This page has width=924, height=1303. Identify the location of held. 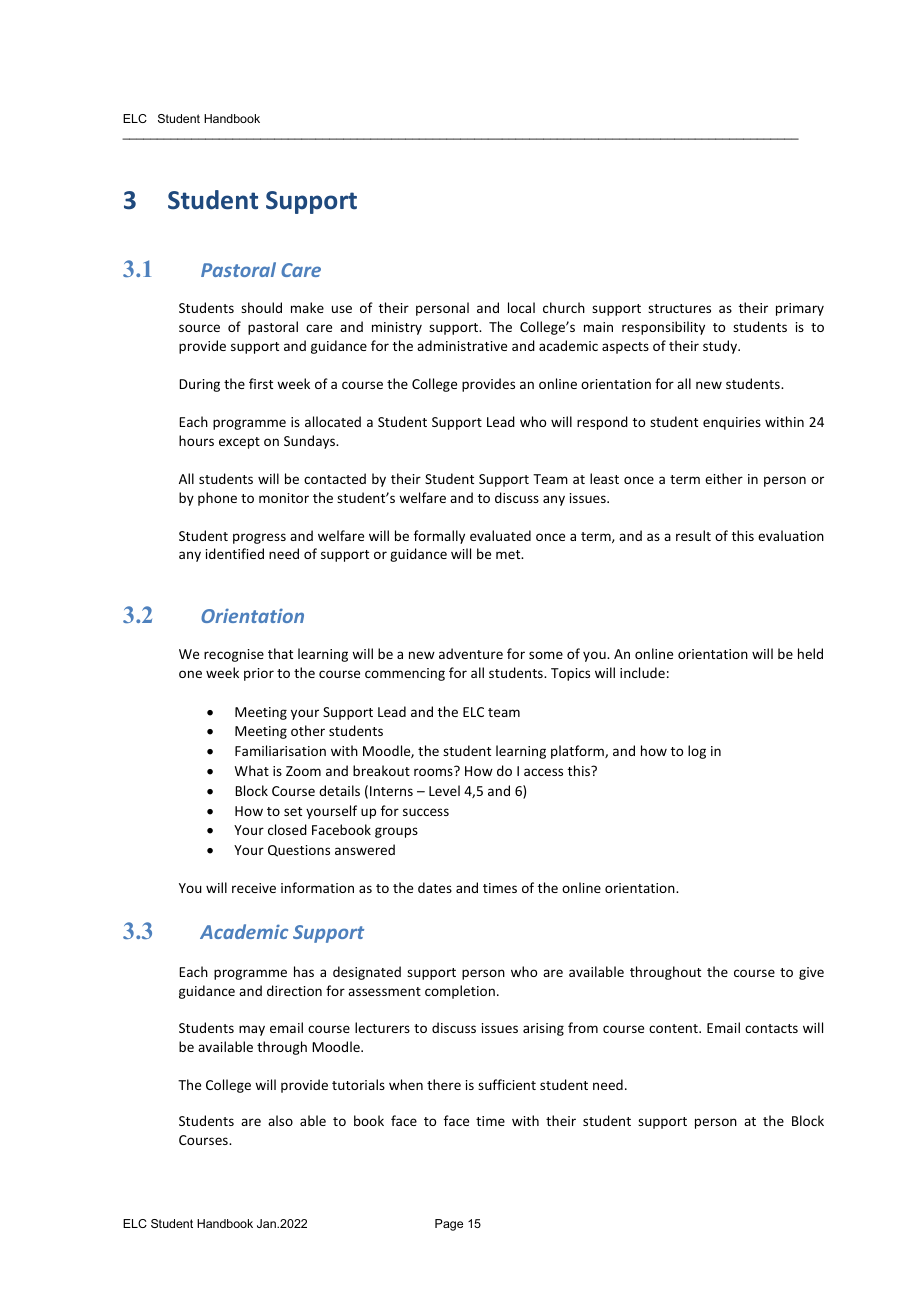
(810, 653).
